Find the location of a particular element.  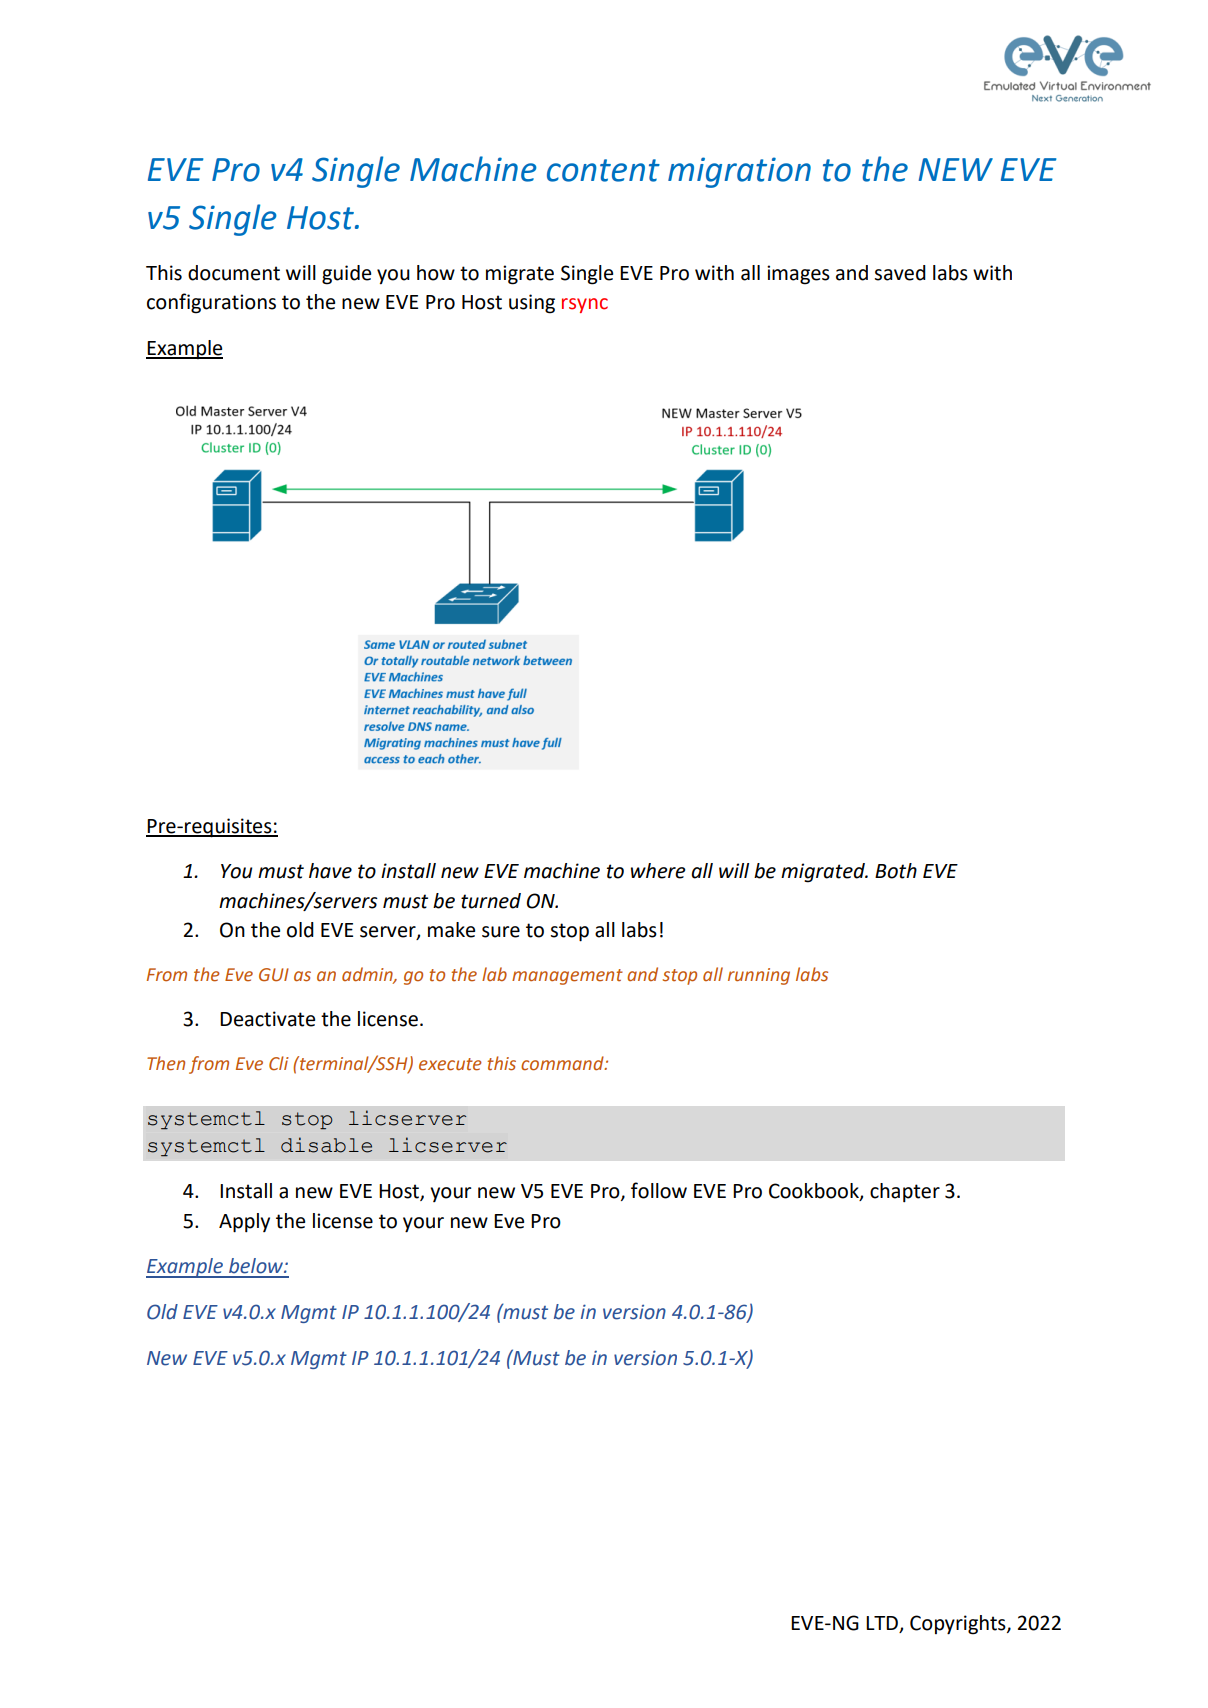

Copyrights is located at coordinates (959, 1625).
